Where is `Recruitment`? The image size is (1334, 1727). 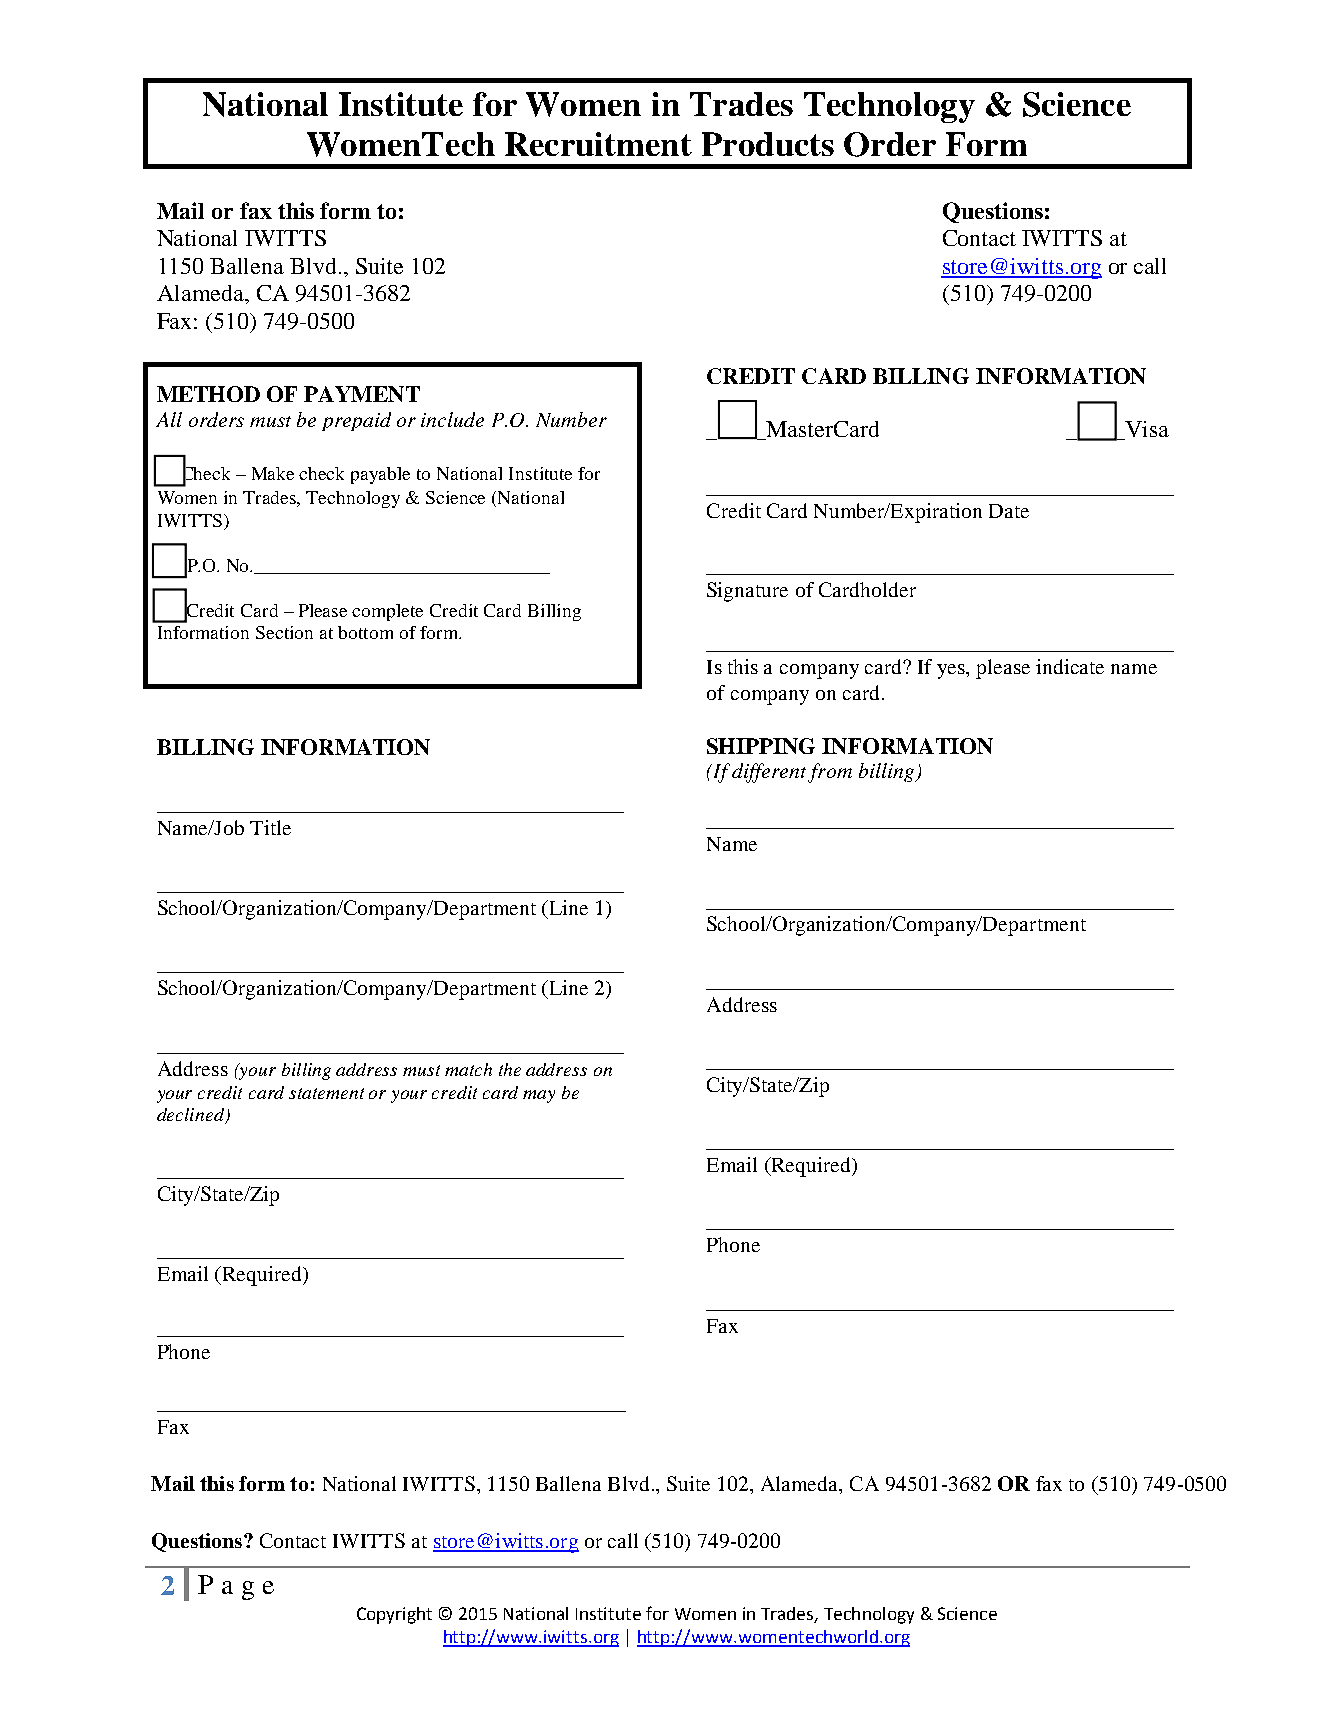
Recruitment is located at coordinates (598, 144).
